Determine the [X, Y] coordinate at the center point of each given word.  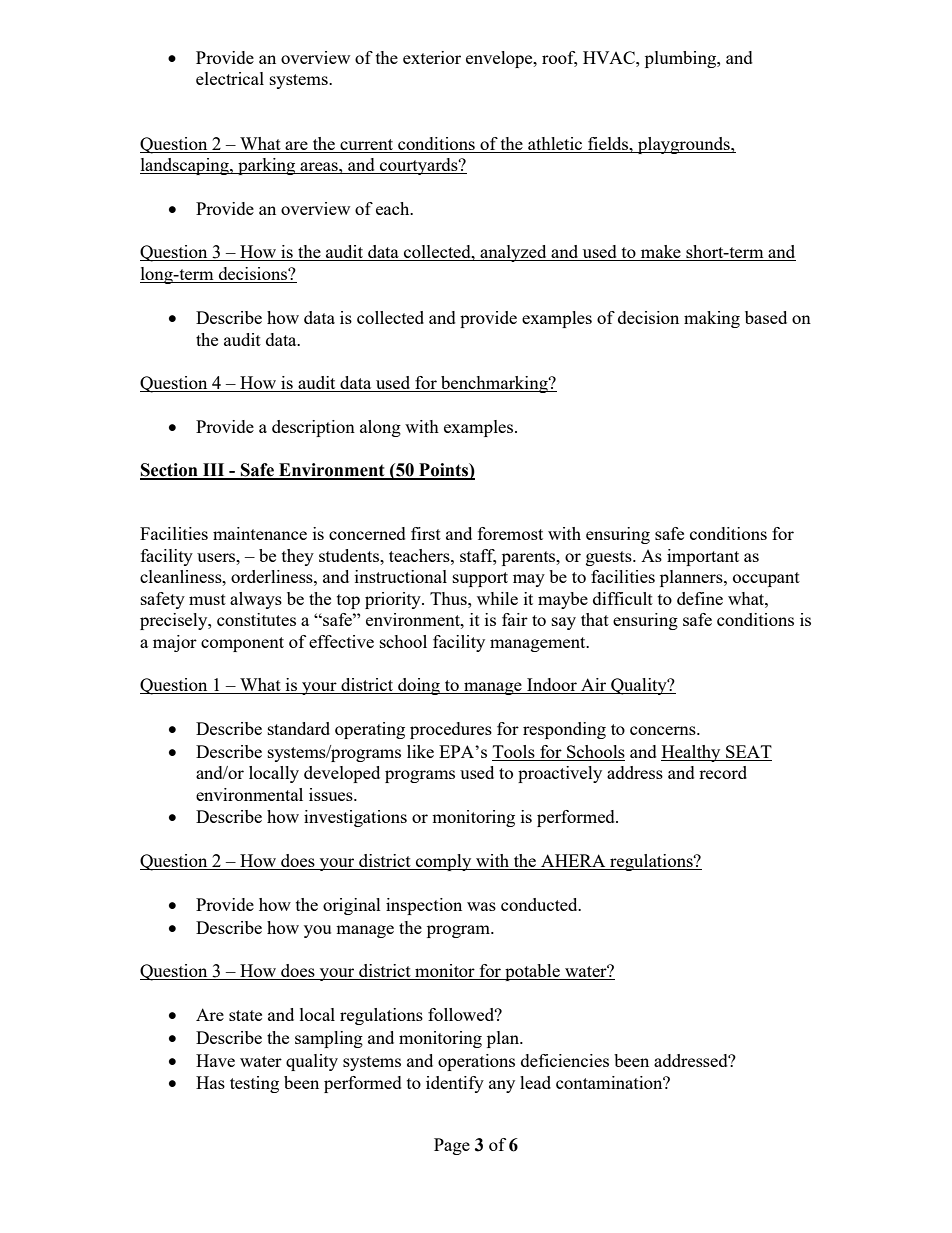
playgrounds [684, 145]
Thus [449, 598]
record [723, 772]
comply [443, 862]
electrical [230, 78]
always [256, 600]
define [700, 598]
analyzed [513, 253]
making [712, 319]
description [313, 428]
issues [332, 794]
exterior [432, 57]
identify [455, 1084]
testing [254, 1084]
